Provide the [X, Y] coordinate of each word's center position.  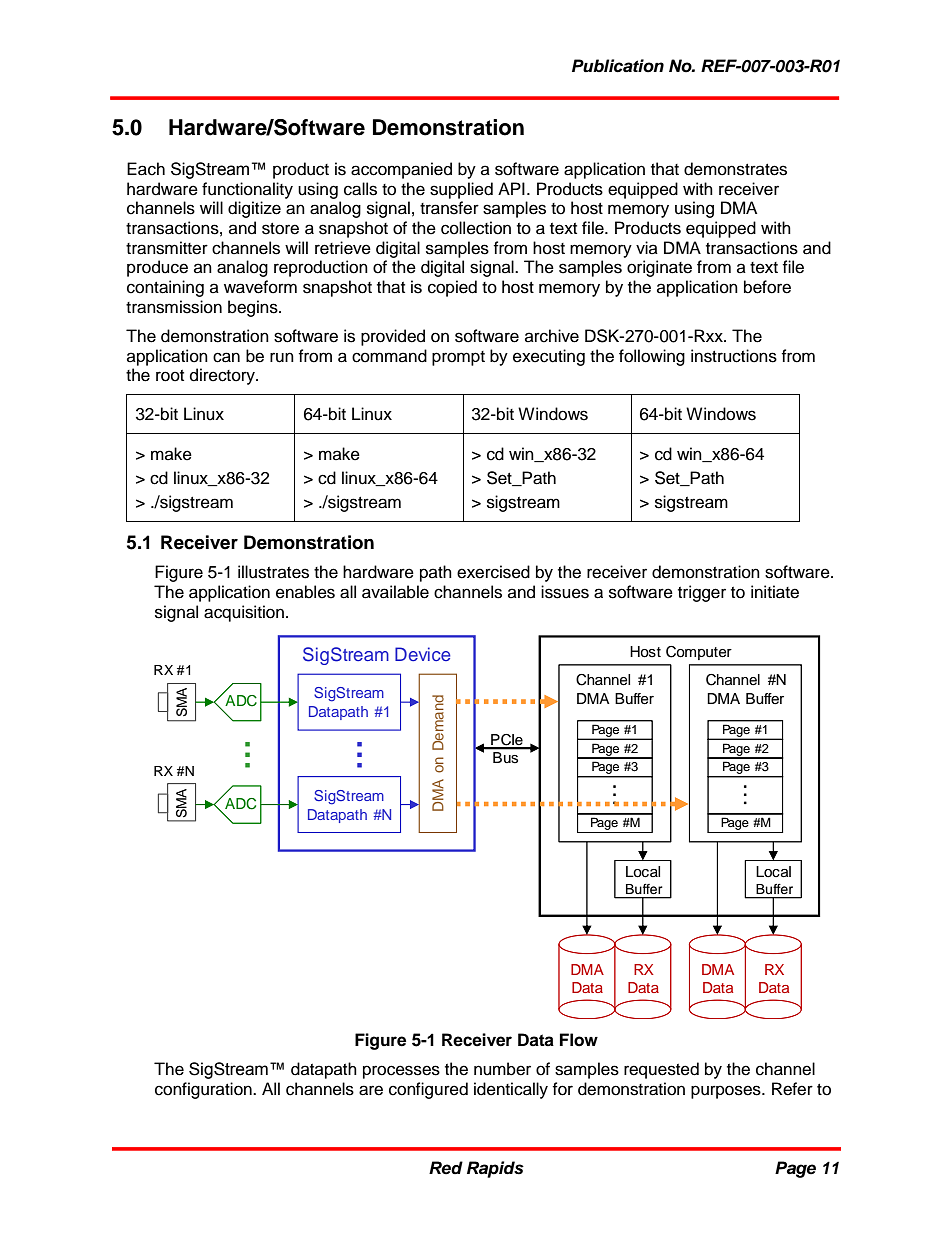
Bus [505, 757]
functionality [247, 190]
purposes [727, 1092]
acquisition [244, 613]
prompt [458, 358]
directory [223, 376]
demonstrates [735, 169]
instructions [734, 356]
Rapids [495, 1169]
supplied [461, 190]
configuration [204, 1090]
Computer [699, 653]
